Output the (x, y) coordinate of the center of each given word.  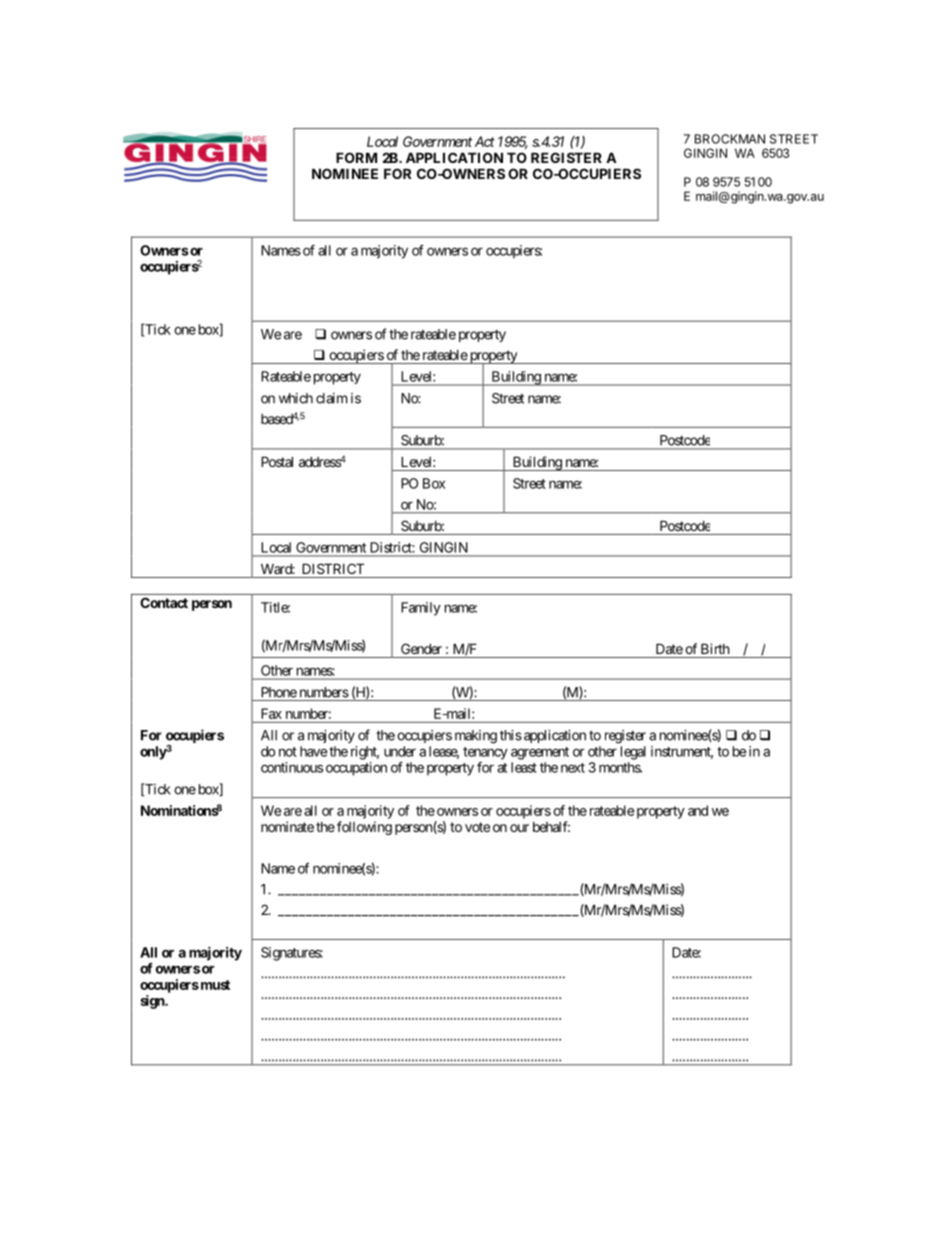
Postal (277, 461)
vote (477, 827)
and (698, 810)
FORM (356, 157)
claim (331, 398)
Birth (715, 648)
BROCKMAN (730, 139)
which (296, 398)
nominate (287, 826)
